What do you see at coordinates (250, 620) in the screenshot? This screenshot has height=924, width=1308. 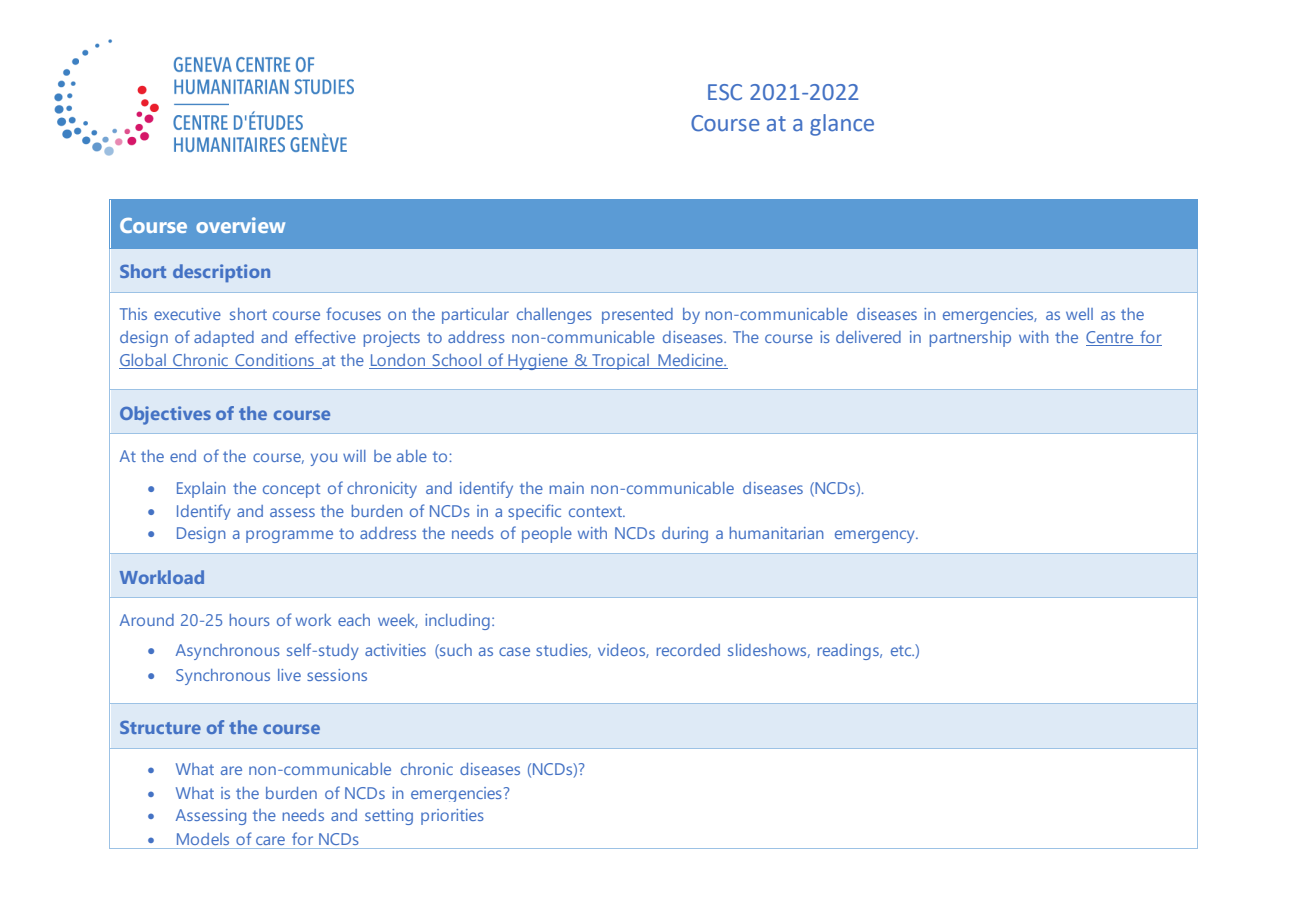 I see `hours` at bounding box center [250, 620].
